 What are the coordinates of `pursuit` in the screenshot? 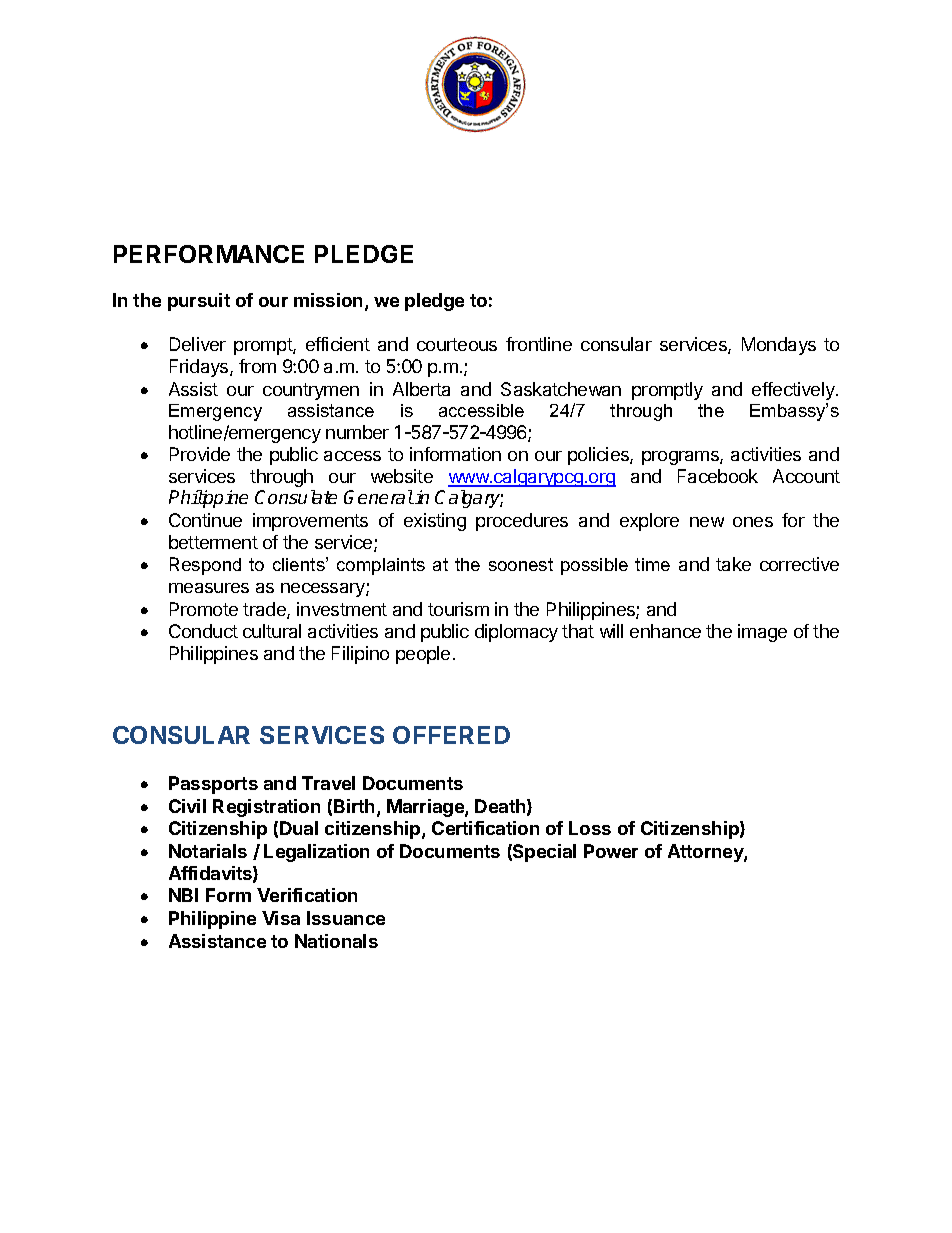 It's located at (199, 302).
